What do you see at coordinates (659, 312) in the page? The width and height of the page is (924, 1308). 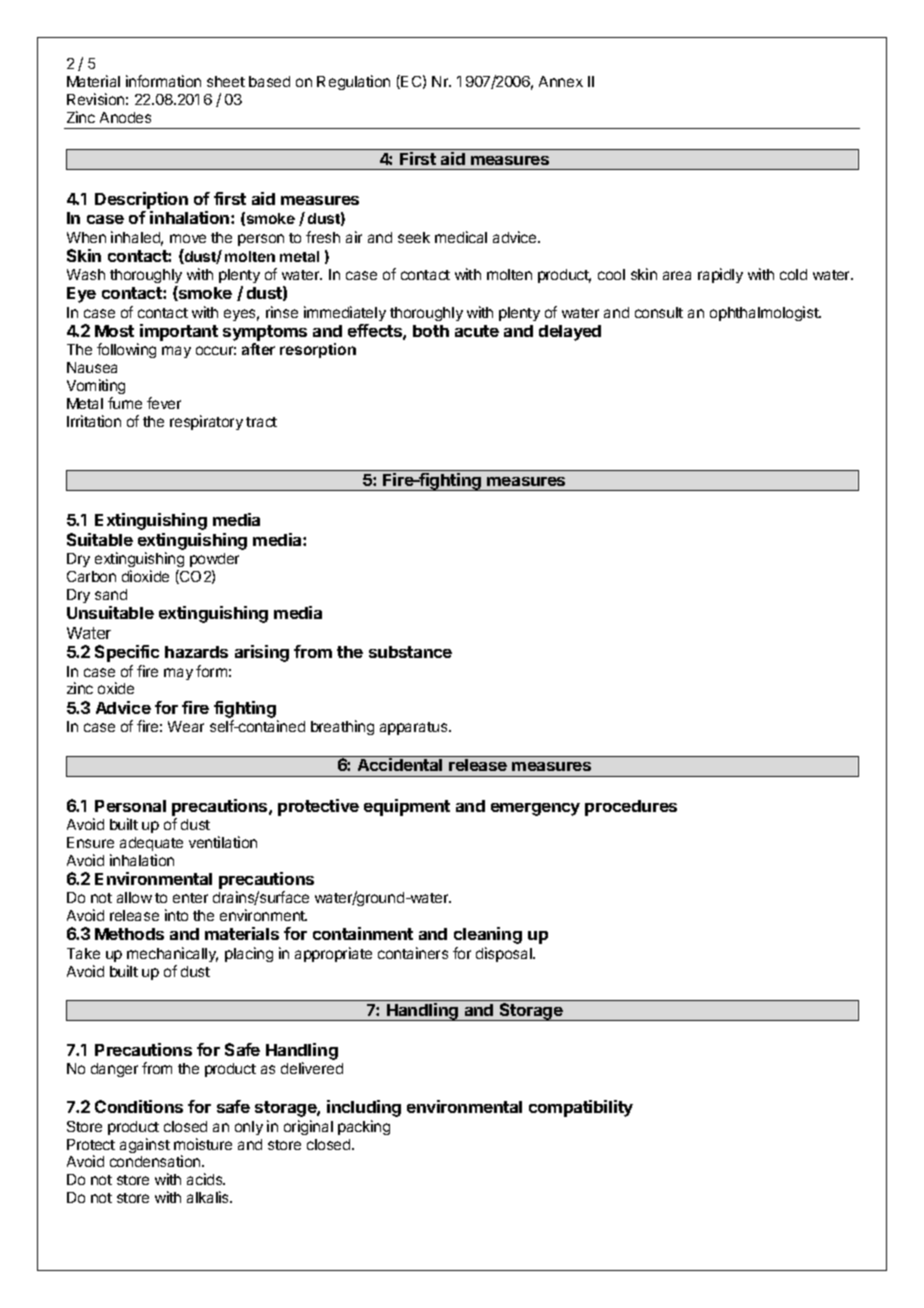 I see `consult` at bounding box center [659, 312].
